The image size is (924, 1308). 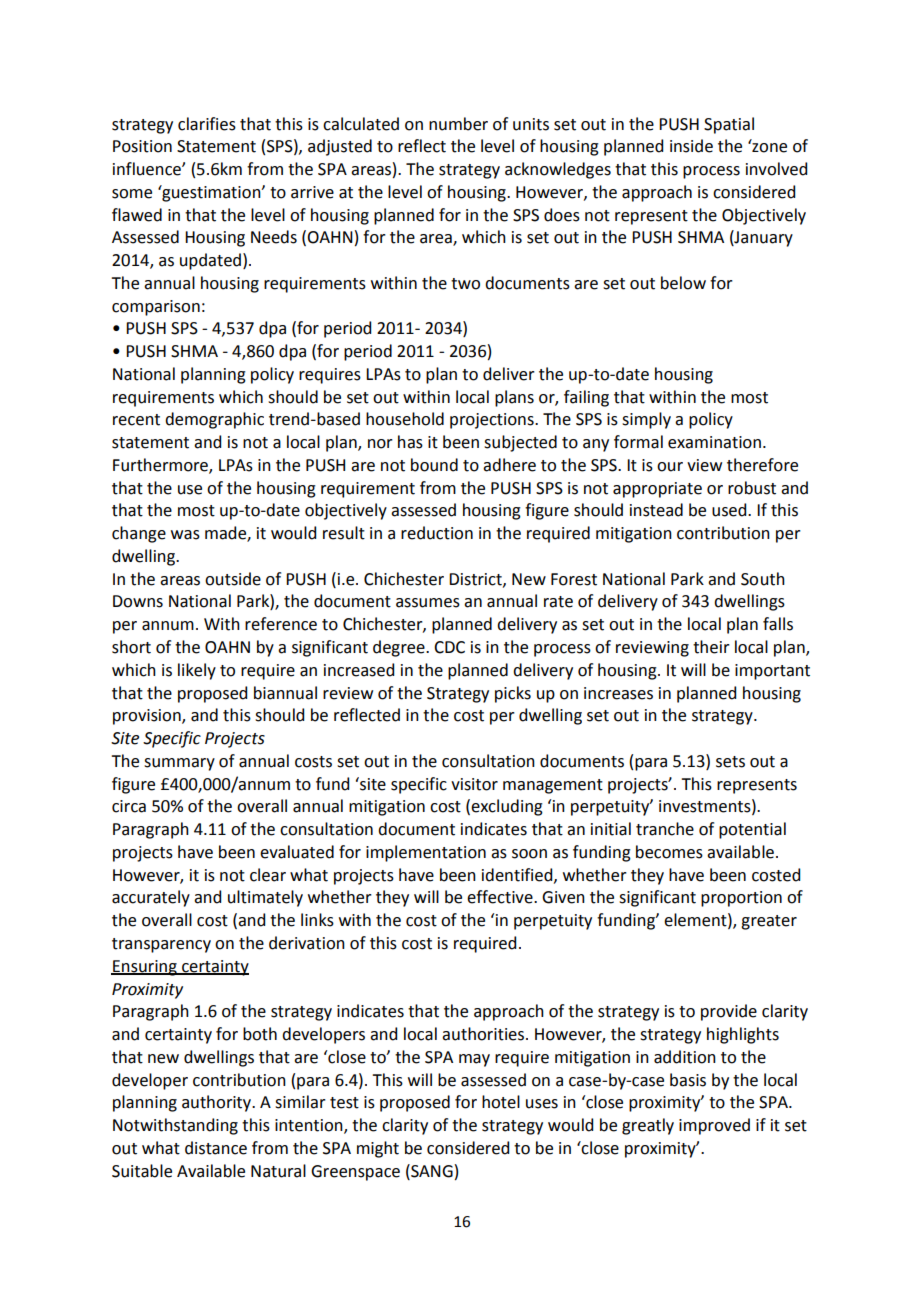 I want to click on examination, so click(x=714, y=442).
